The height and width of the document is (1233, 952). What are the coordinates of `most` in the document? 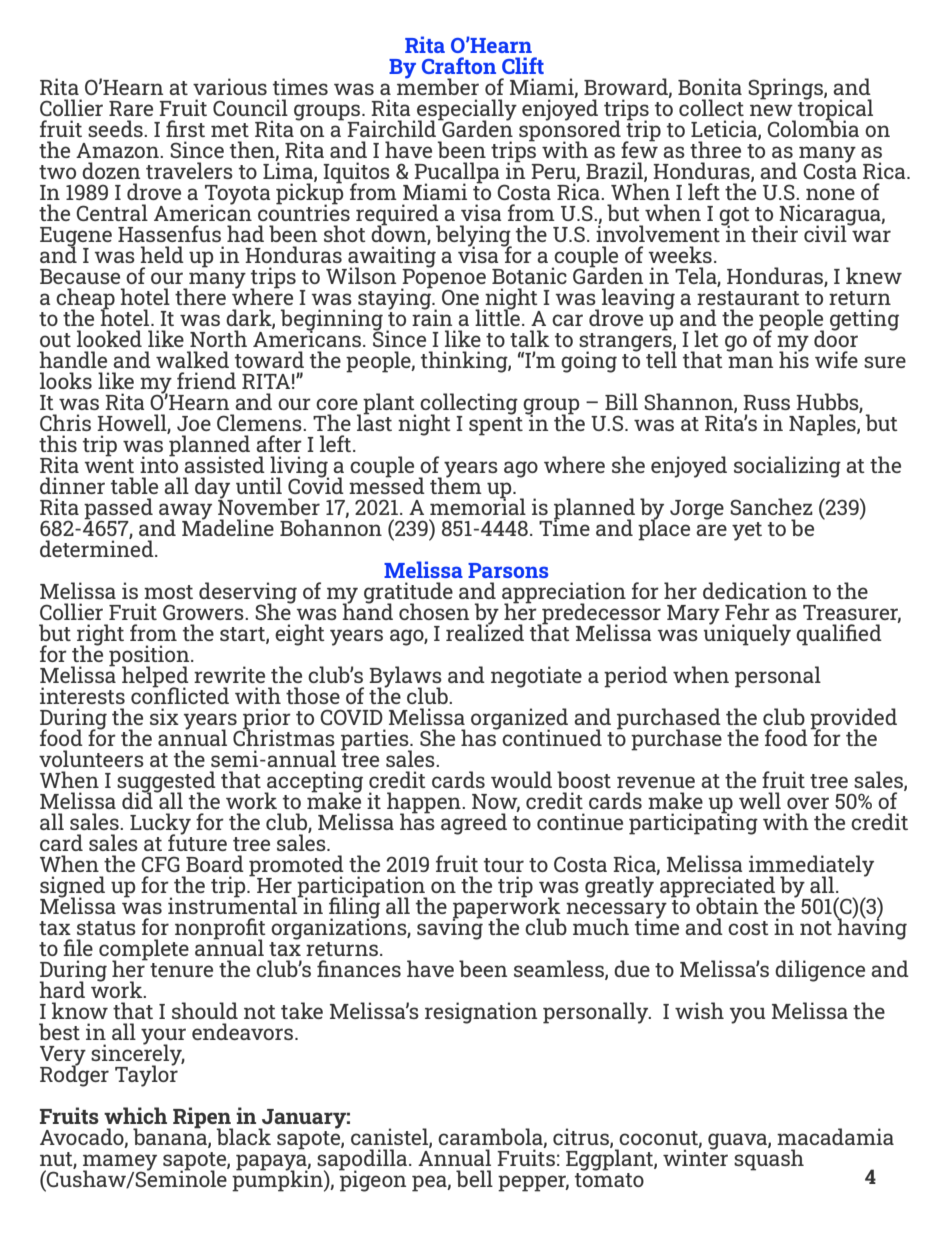 It's located at (168, 592).
